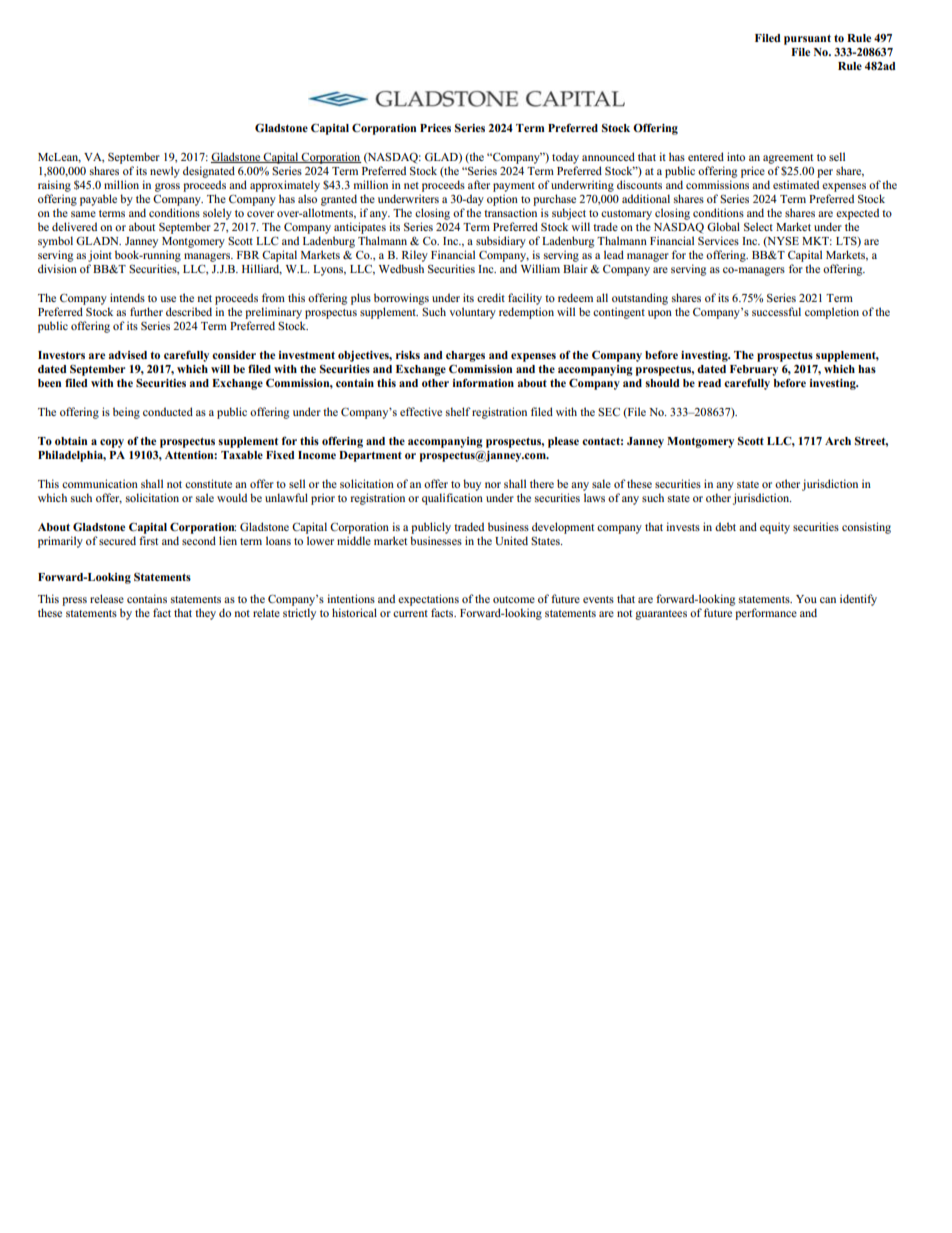  Describe the element at coordinates (807, 39) in the screenshot. I see `pursuant` at that location.
